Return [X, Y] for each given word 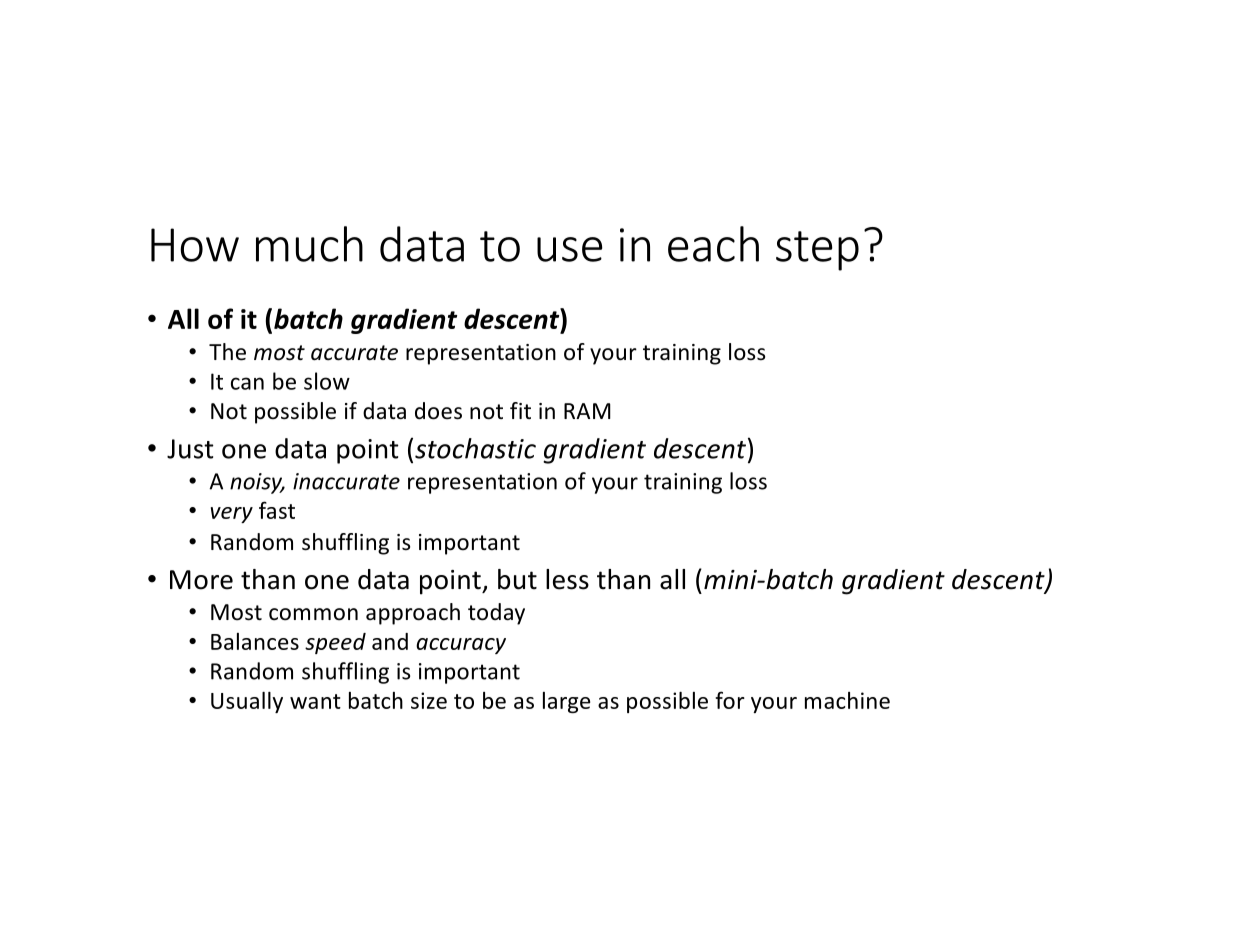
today [496, 614]
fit [520, 410]
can [247, 383]
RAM [587, 411]
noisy [257, 483]
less [567, 579]
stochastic [475, 448]
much [309, 244]
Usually [247, 702]
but [517, 579]
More [201, 580]
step [817, 251]
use [569, 249]
